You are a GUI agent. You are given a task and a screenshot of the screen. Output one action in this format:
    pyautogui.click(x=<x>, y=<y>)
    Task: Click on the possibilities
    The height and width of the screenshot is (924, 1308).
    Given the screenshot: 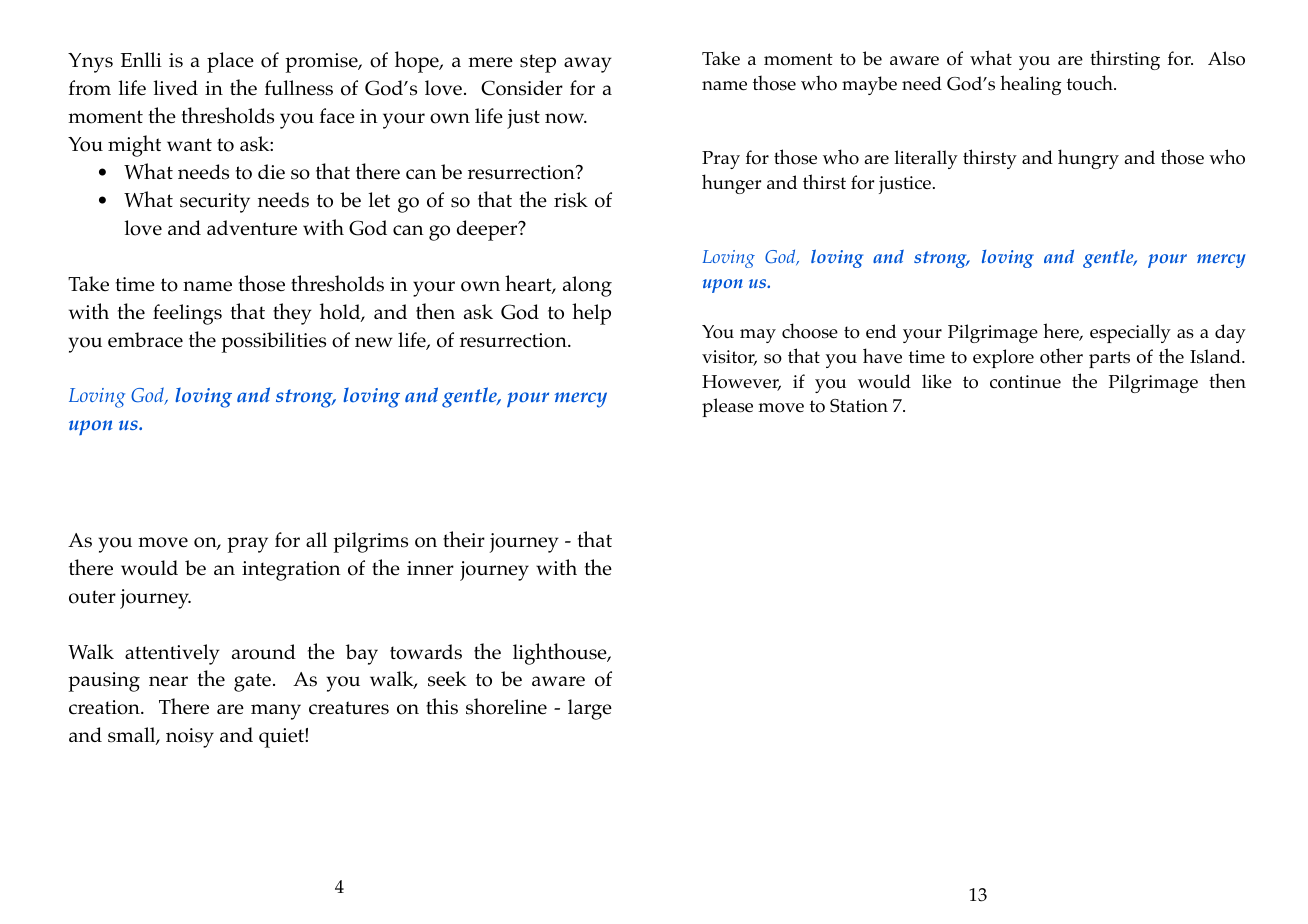 What is the action you would take?
    pyautogui.click(x=273, y=342)
